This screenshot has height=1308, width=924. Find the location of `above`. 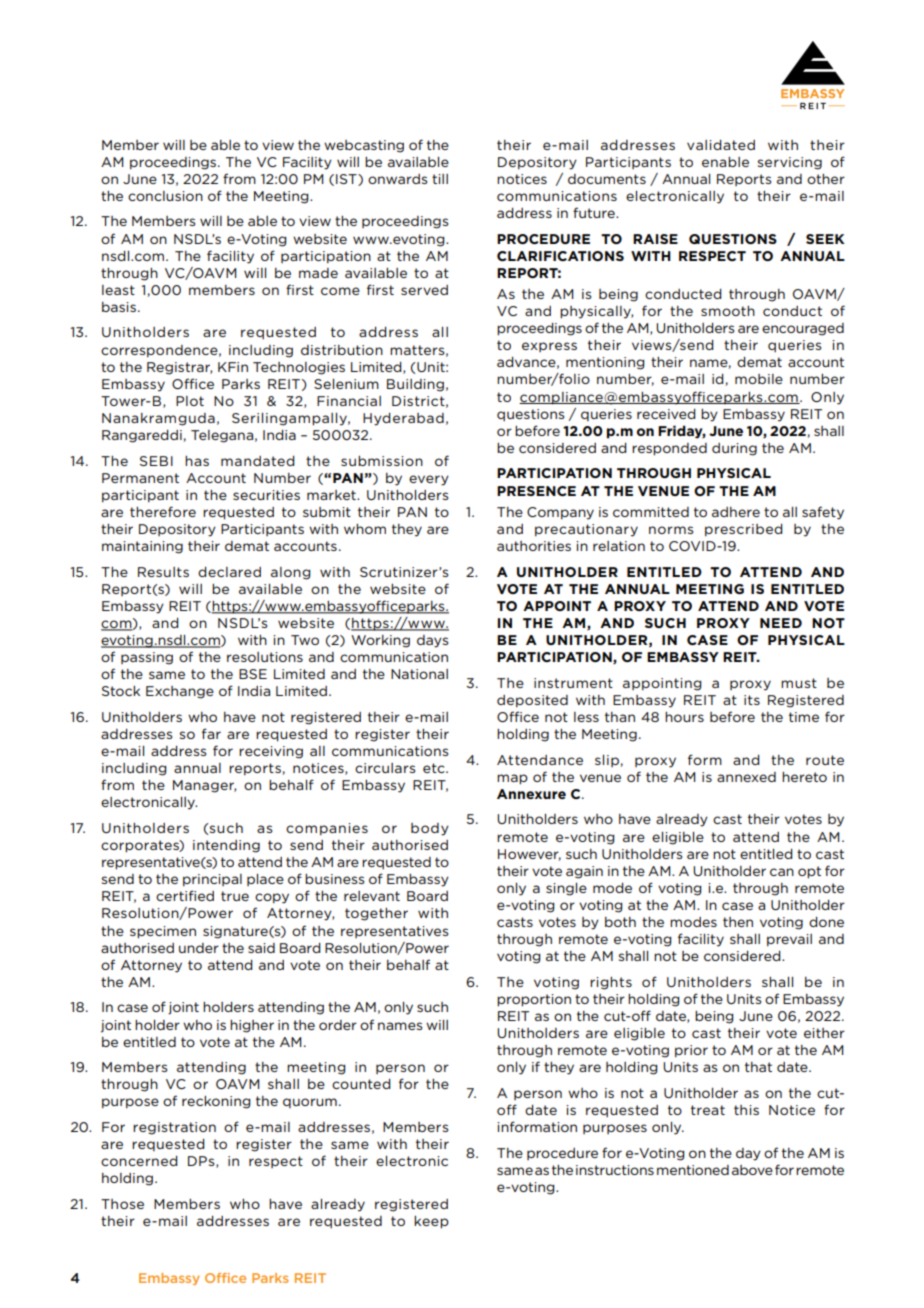

above is located at coordinates (752, 1170).
